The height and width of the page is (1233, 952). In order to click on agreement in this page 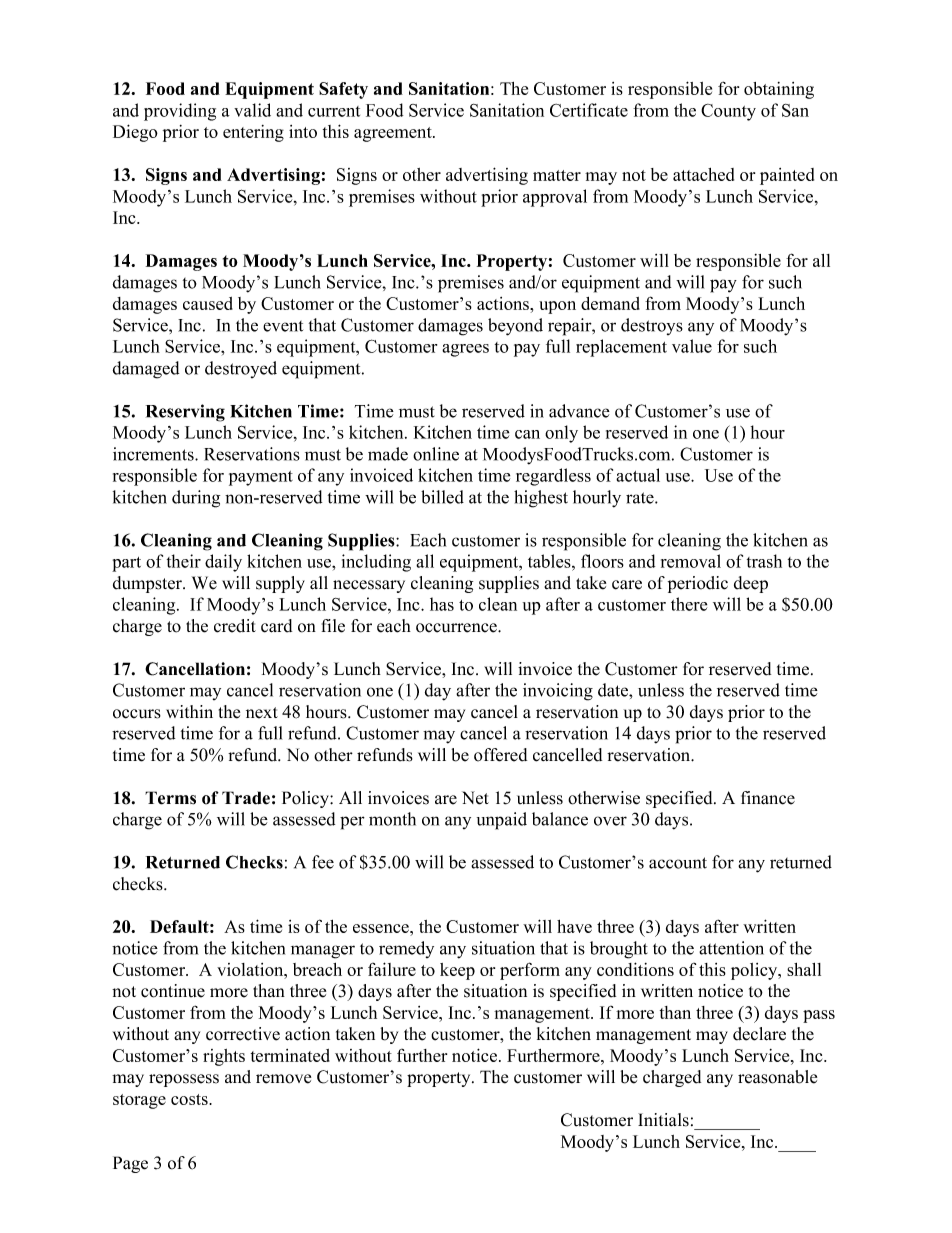, I will do `click(394, 134)`.
